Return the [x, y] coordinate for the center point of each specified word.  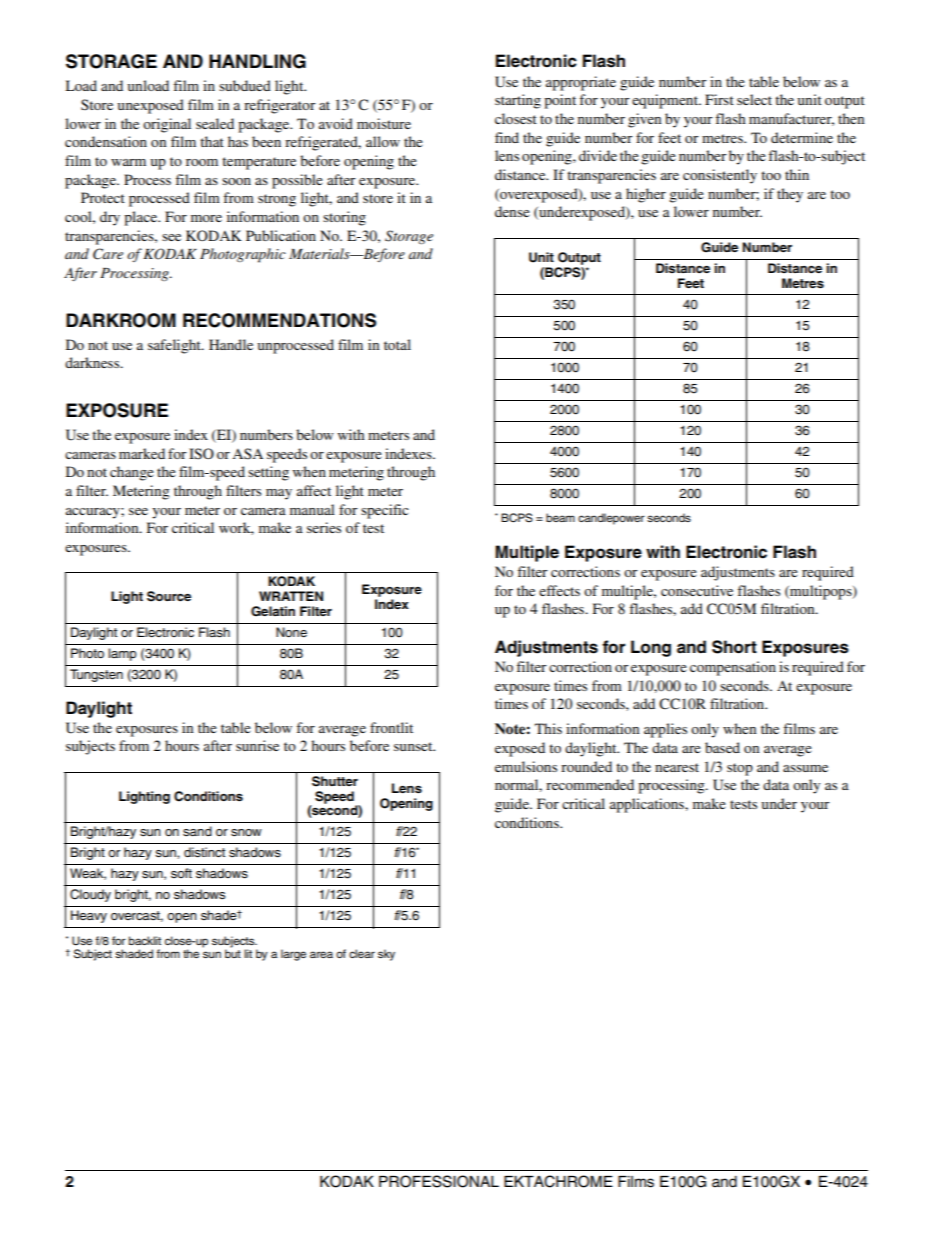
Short [734, 647]
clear [362, 953]
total [397, 344]
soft [181, 873]
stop [740, 769]
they [790, 195]
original [167, 125]
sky [386, 955]
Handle [231, 344]
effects [559, 590]
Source [169, 596]
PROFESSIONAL [439, 1181]
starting [518, 101]
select [754, 99]
